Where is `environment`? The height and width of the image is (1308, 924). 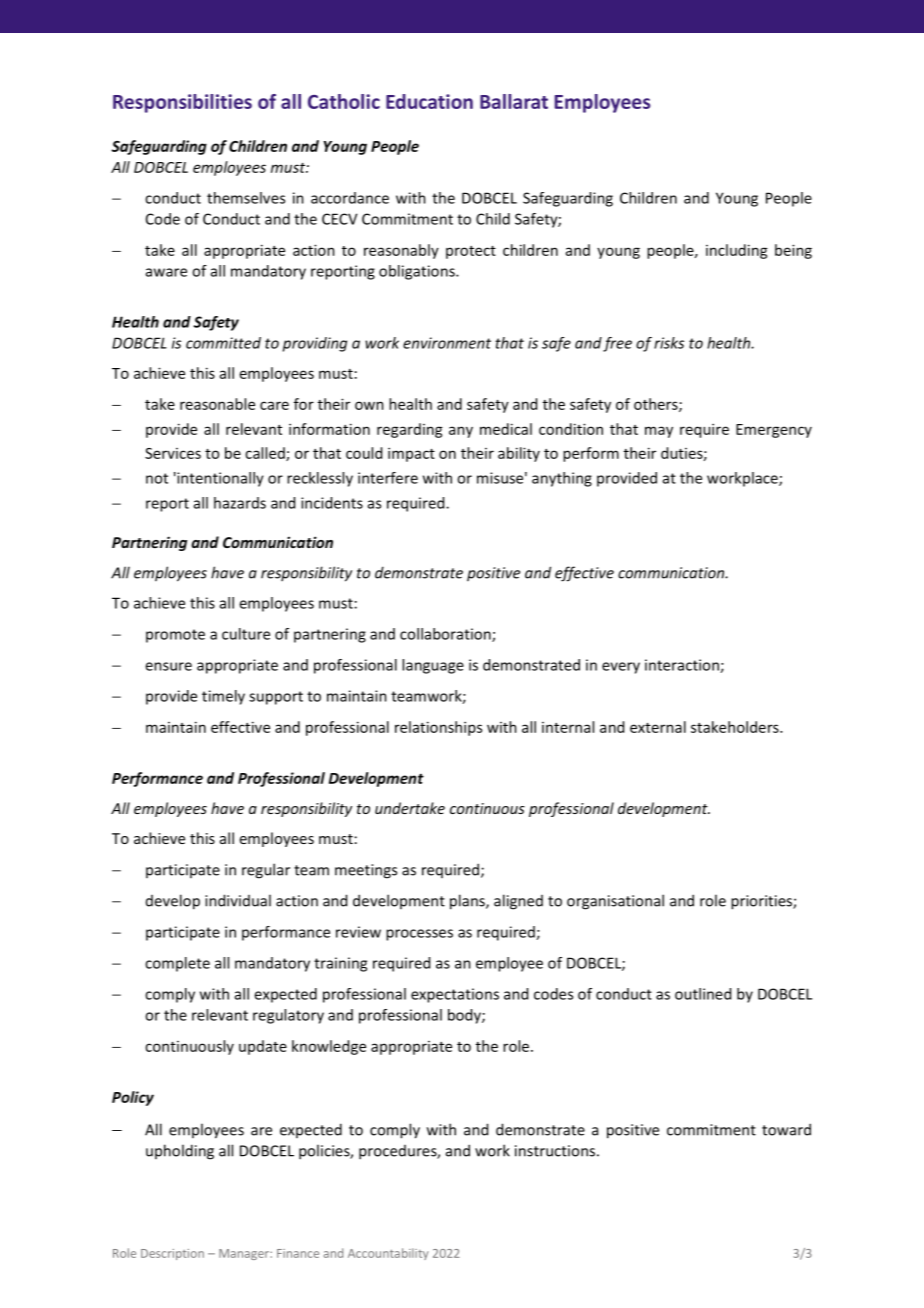 environment is located at coordinates (447, 343).
